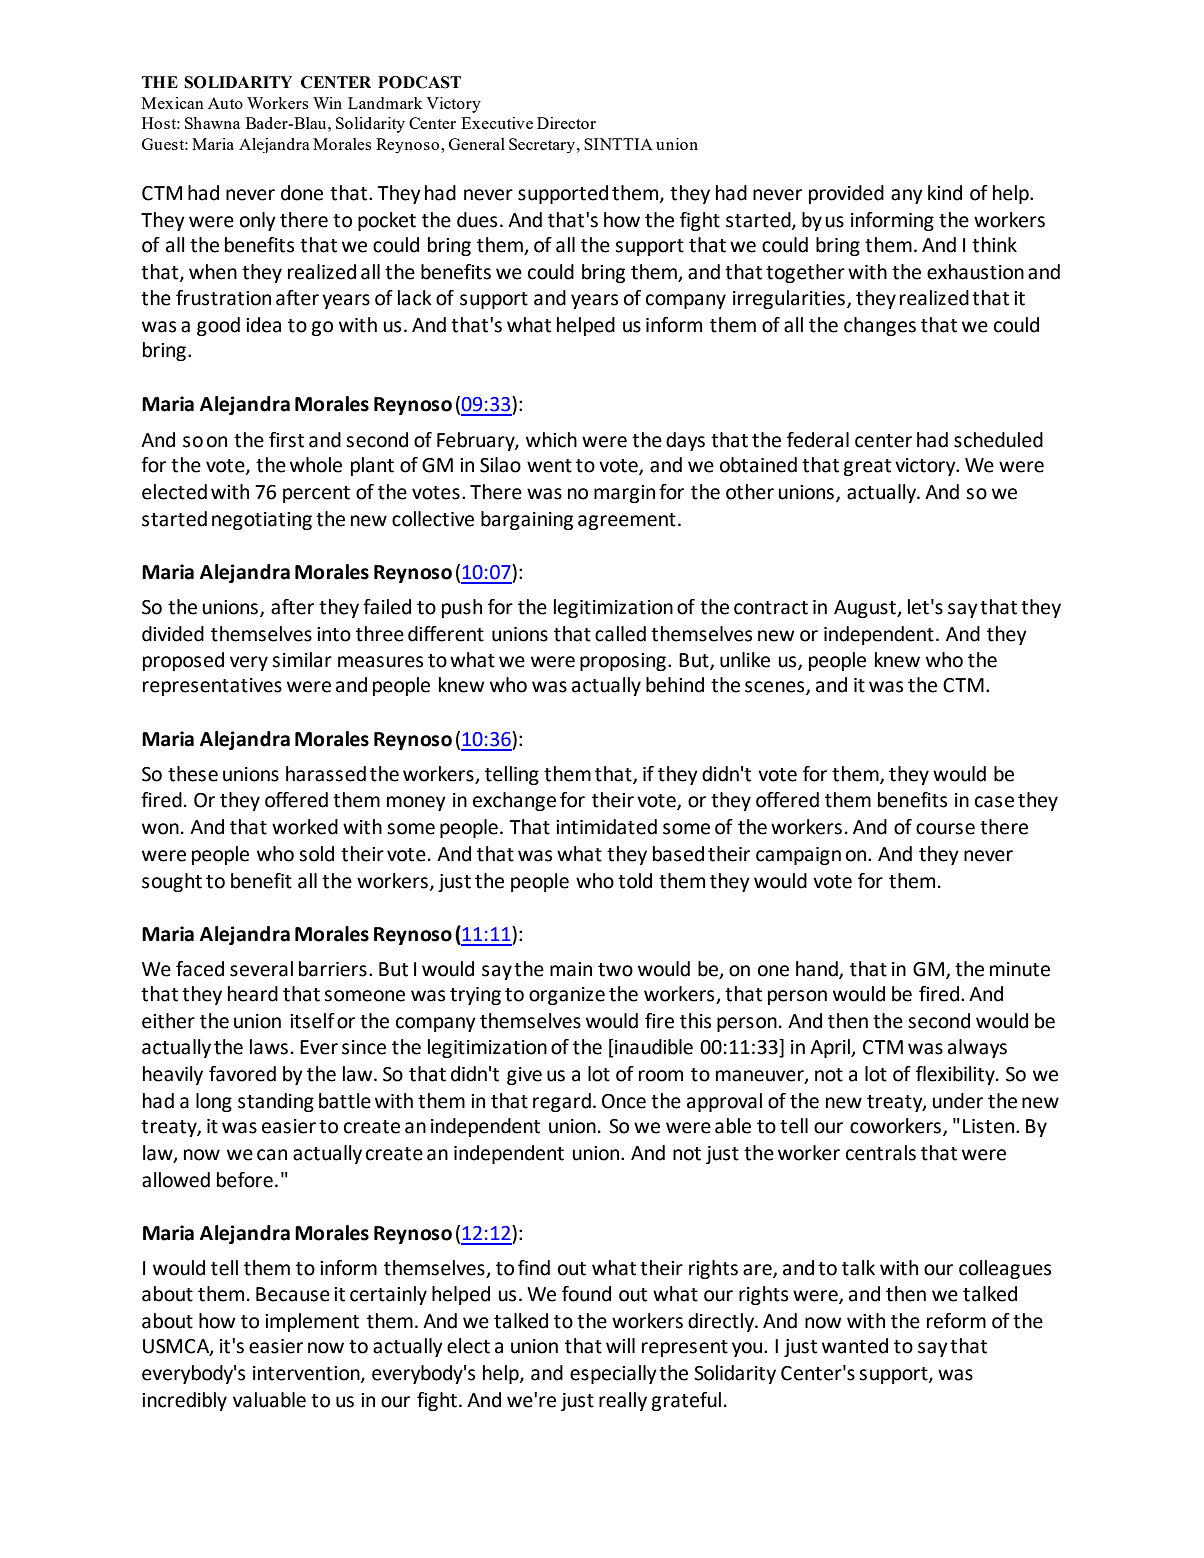 The height and width of the screenshot is (1558, 1204). What do you see at coordinates (225, 103) in the screenshot?
I see `Auto` at bounding box center [225, 103].
